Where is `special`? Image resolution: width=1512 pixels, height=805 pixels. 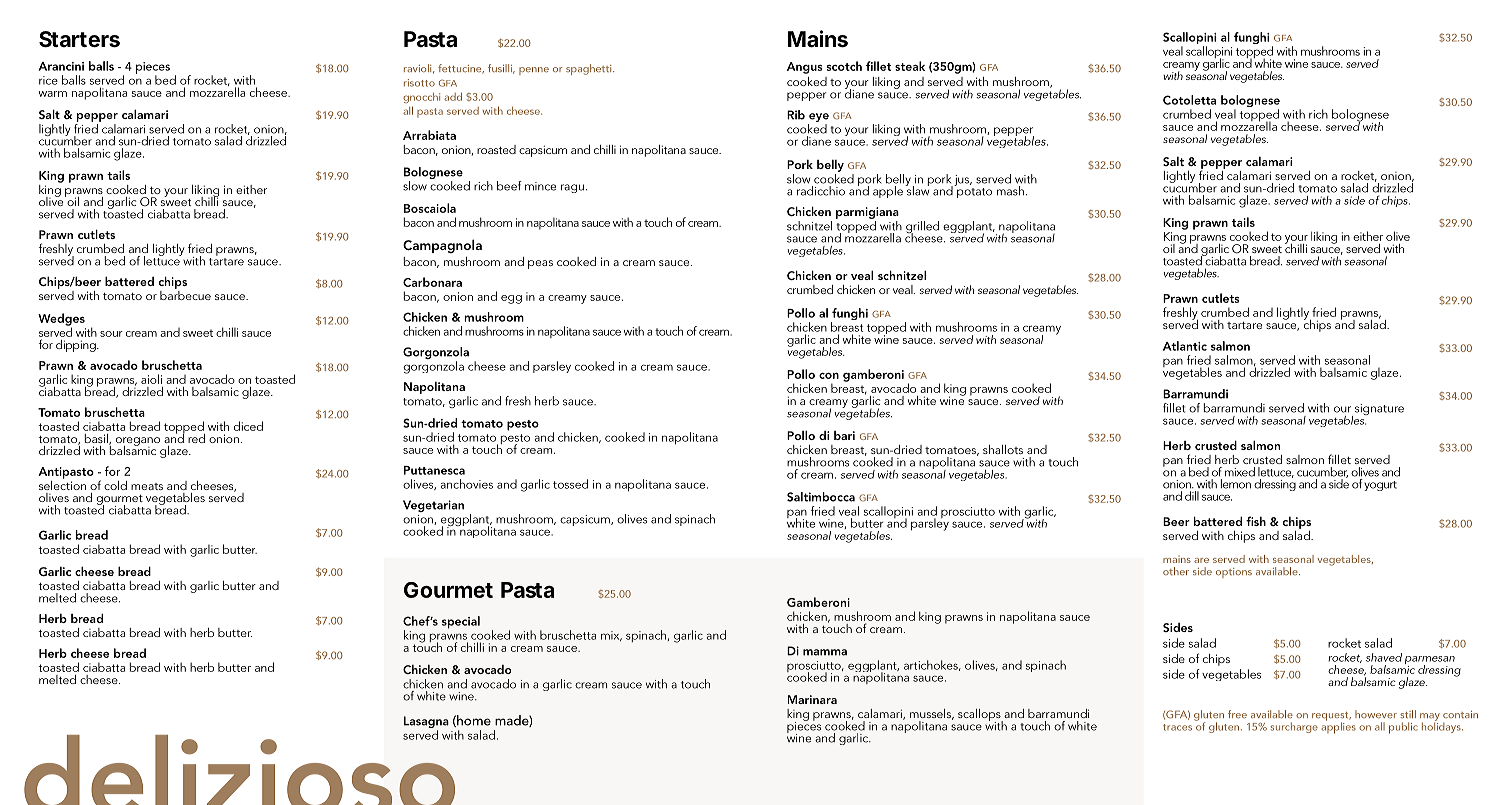
special is located at coordinates (461, 622).
